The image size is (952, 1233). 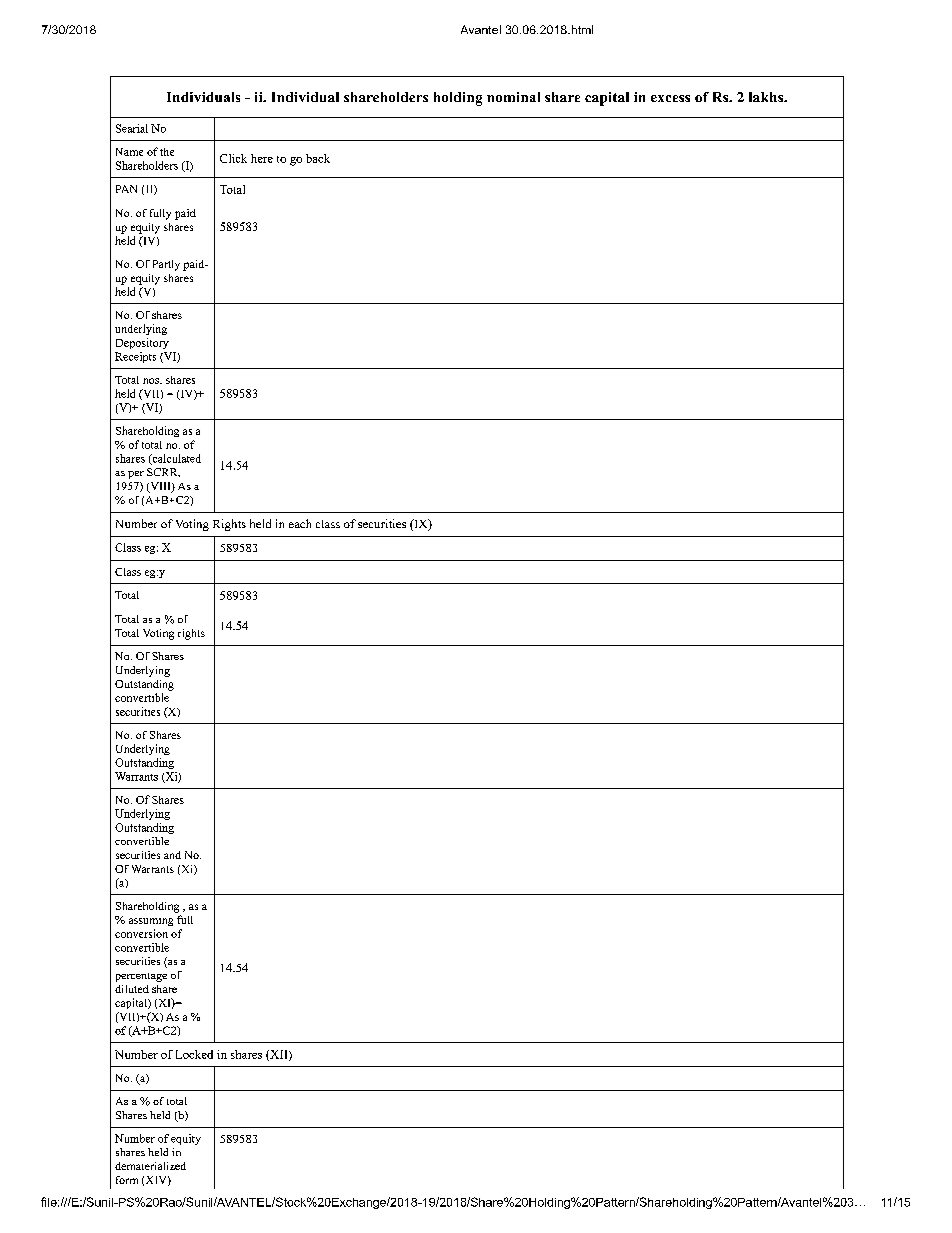 I want to click on calculated, so click(x=175, y=459).
